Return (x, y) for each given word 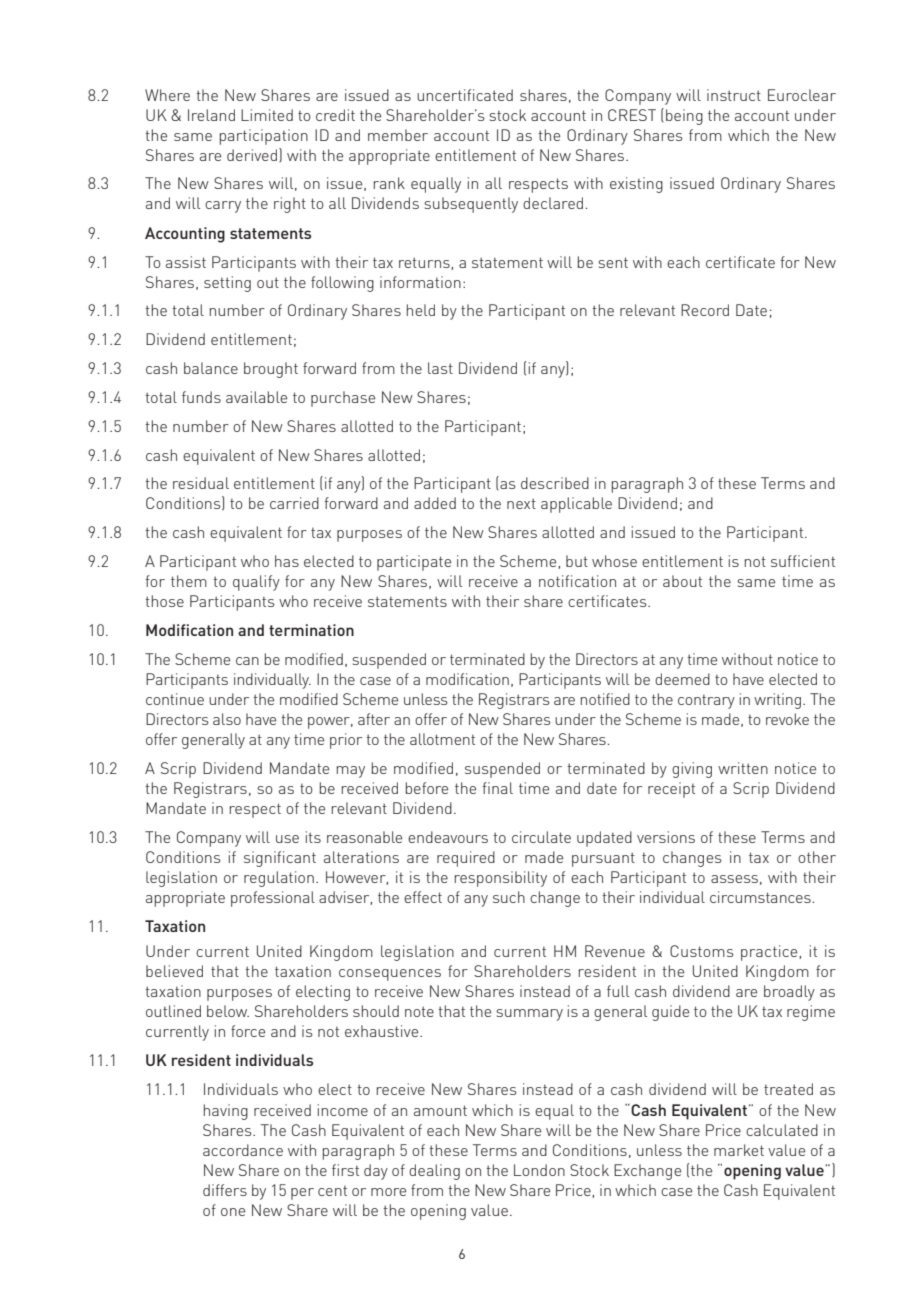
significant (280, 859)
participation (264, 137)
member (398, 135)
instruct (734, 95)
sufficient (803, 561)
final (498, 788)
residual (201, 483)
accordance (243, 1150)
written (743, 768)
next (521, 503)
